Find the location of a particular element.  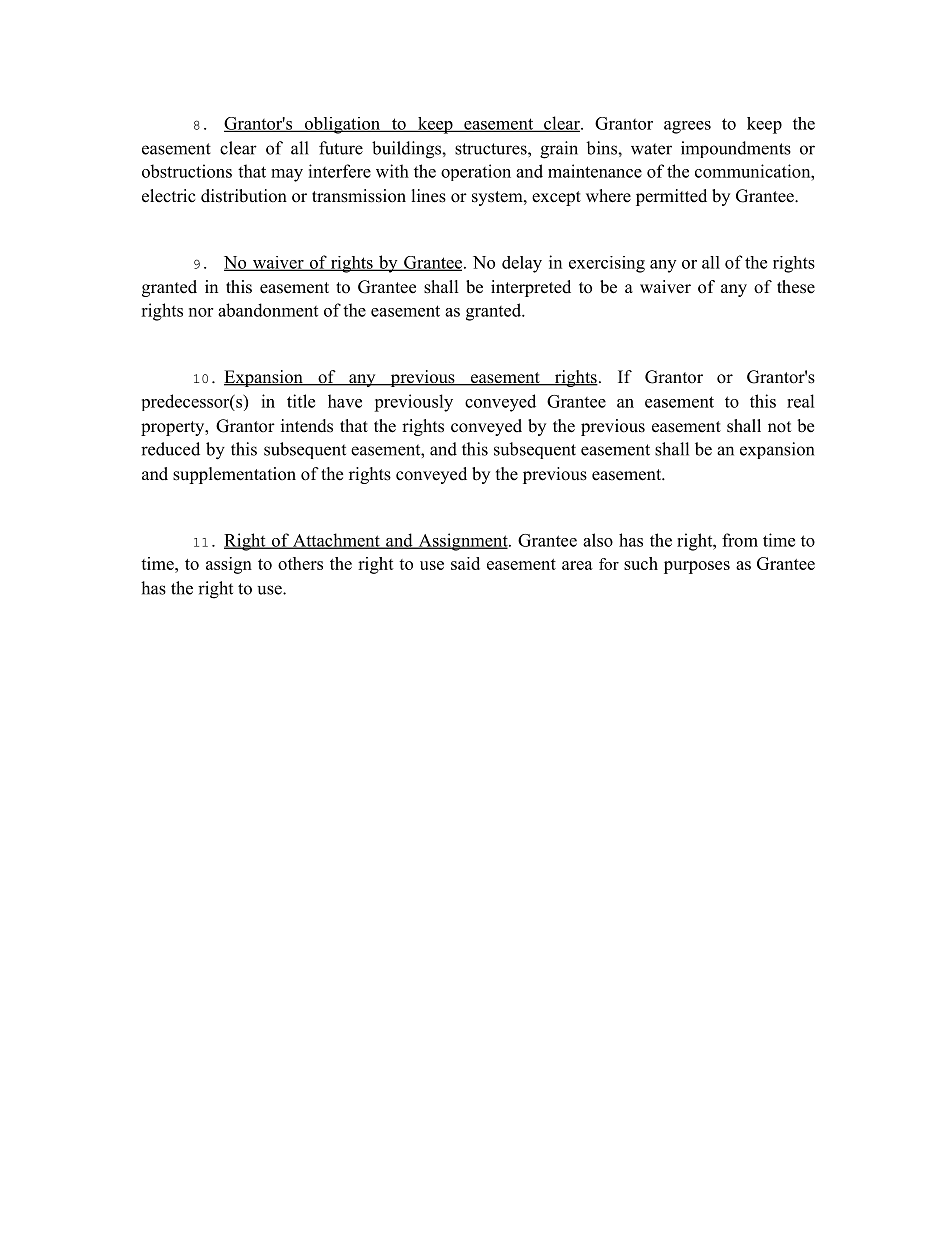

agrees is located at coordinates (687, 127).
